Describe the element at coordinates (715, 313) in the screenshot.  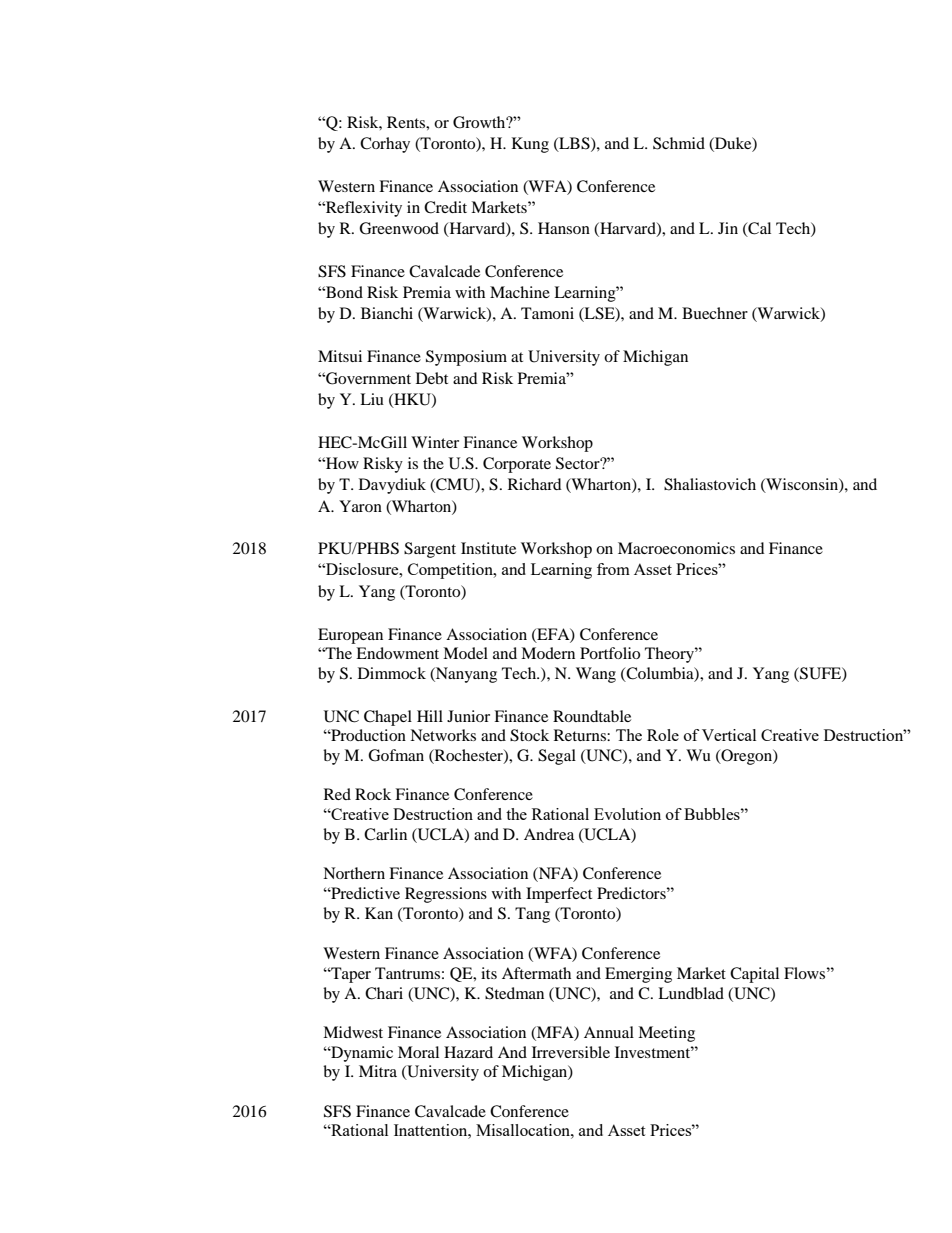
I see `Buechner` at that location.
